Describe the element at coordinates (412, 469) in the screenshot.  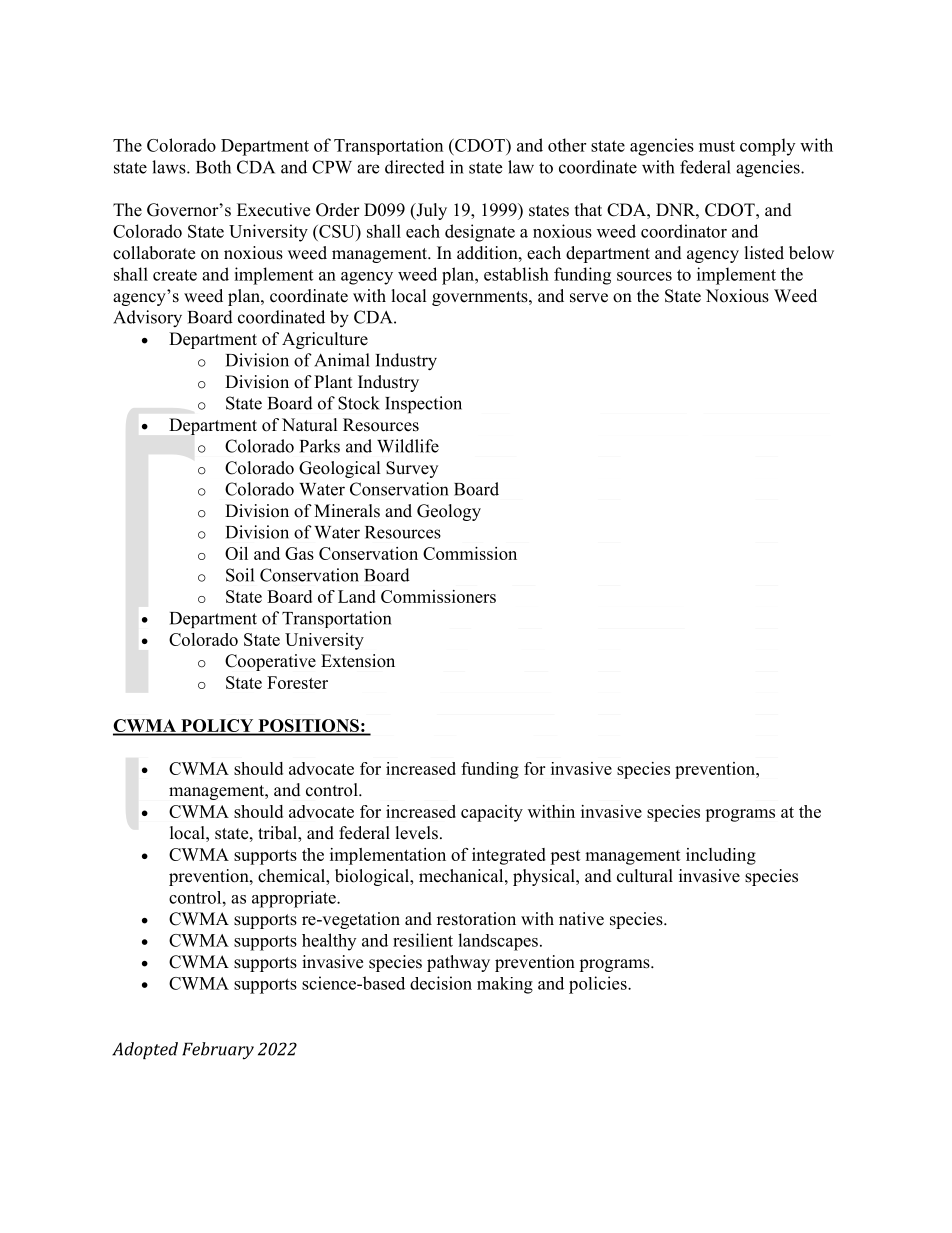
I see `Survey` at that location.
